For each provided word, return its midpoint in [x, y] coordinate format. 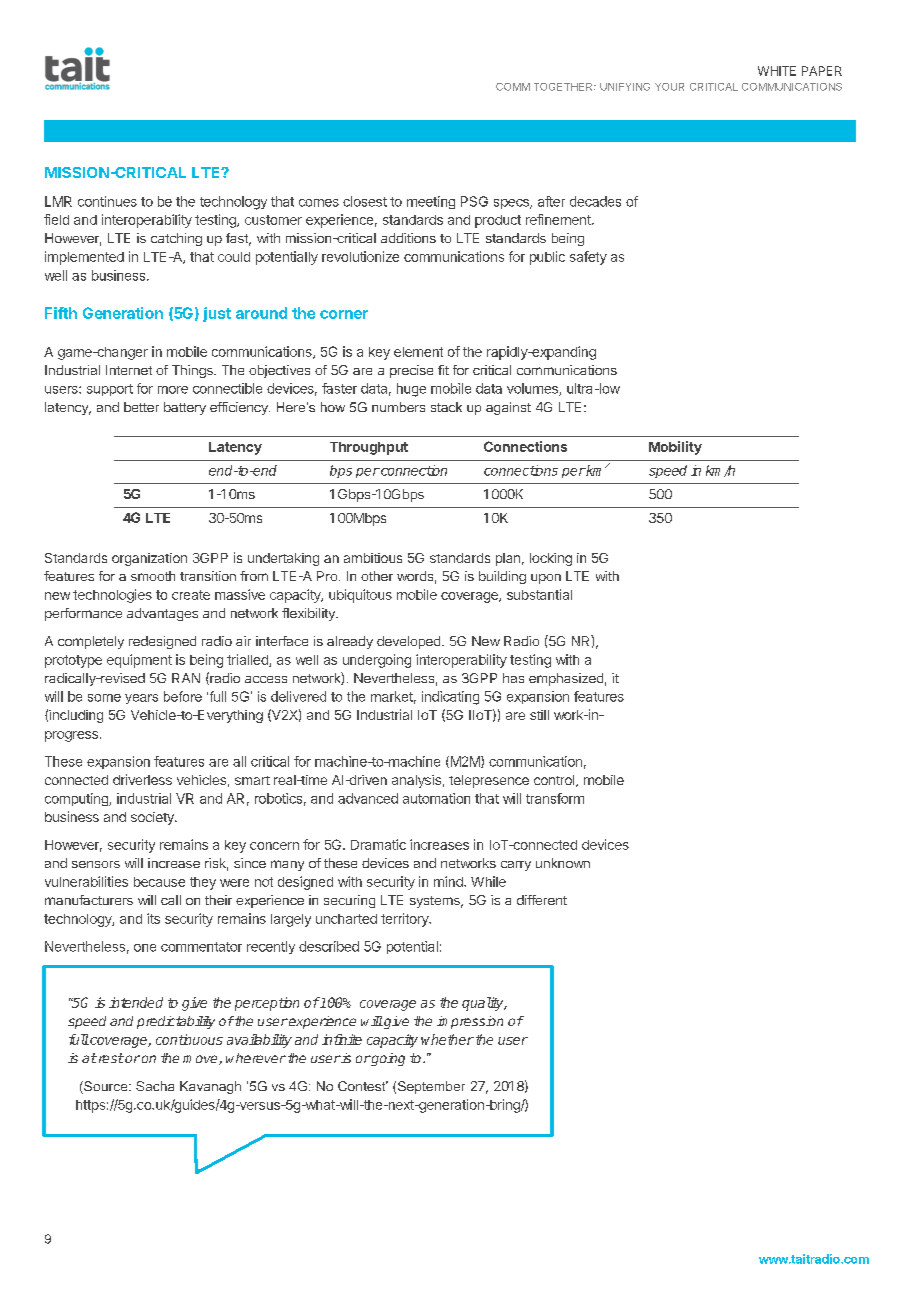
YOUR [669, 87]
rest [110, 1058]
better [141, 407]
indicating [450, 698]
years [141, 699]
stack [446, 407]
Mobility [675, 448]
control [555, 781]
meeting [431, 202]
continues [107, 201]
